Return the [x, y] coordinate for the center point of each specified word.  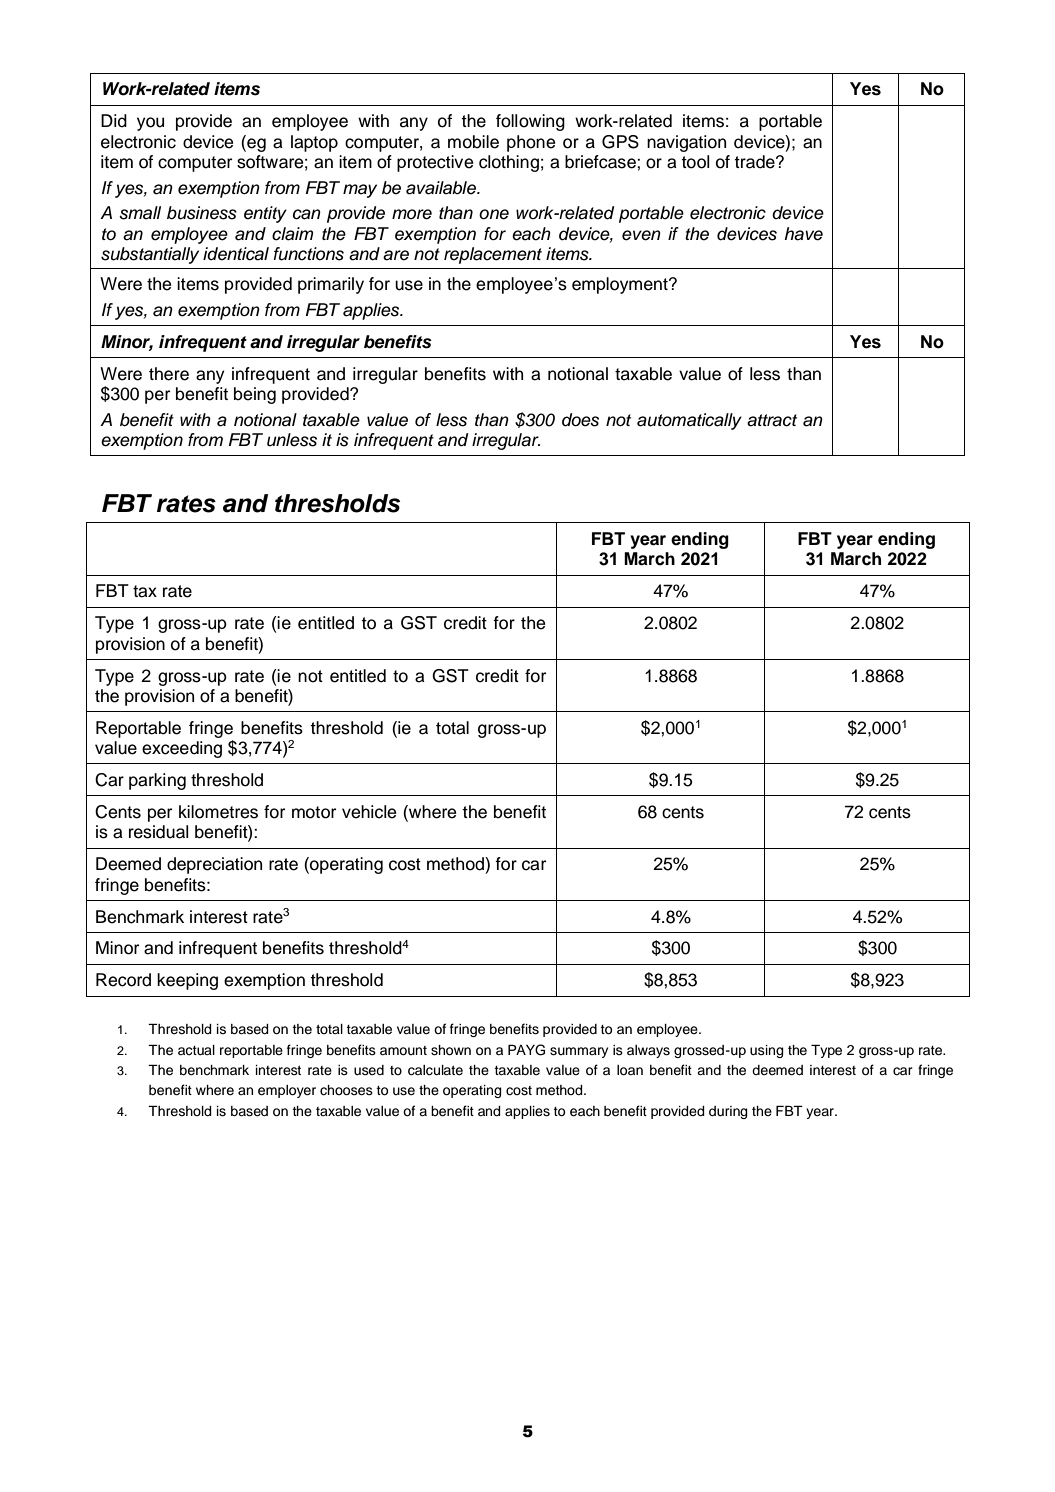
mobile [473, 142]
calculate [435, 1070]
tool [695, 162]
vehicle [369, 812]
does [580, 420]
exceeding [182, 749]
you [150, 124]
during [728, 1112]
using [767, 1051]
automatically [689, 421]
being [255, 395]
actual [196, 1050]
